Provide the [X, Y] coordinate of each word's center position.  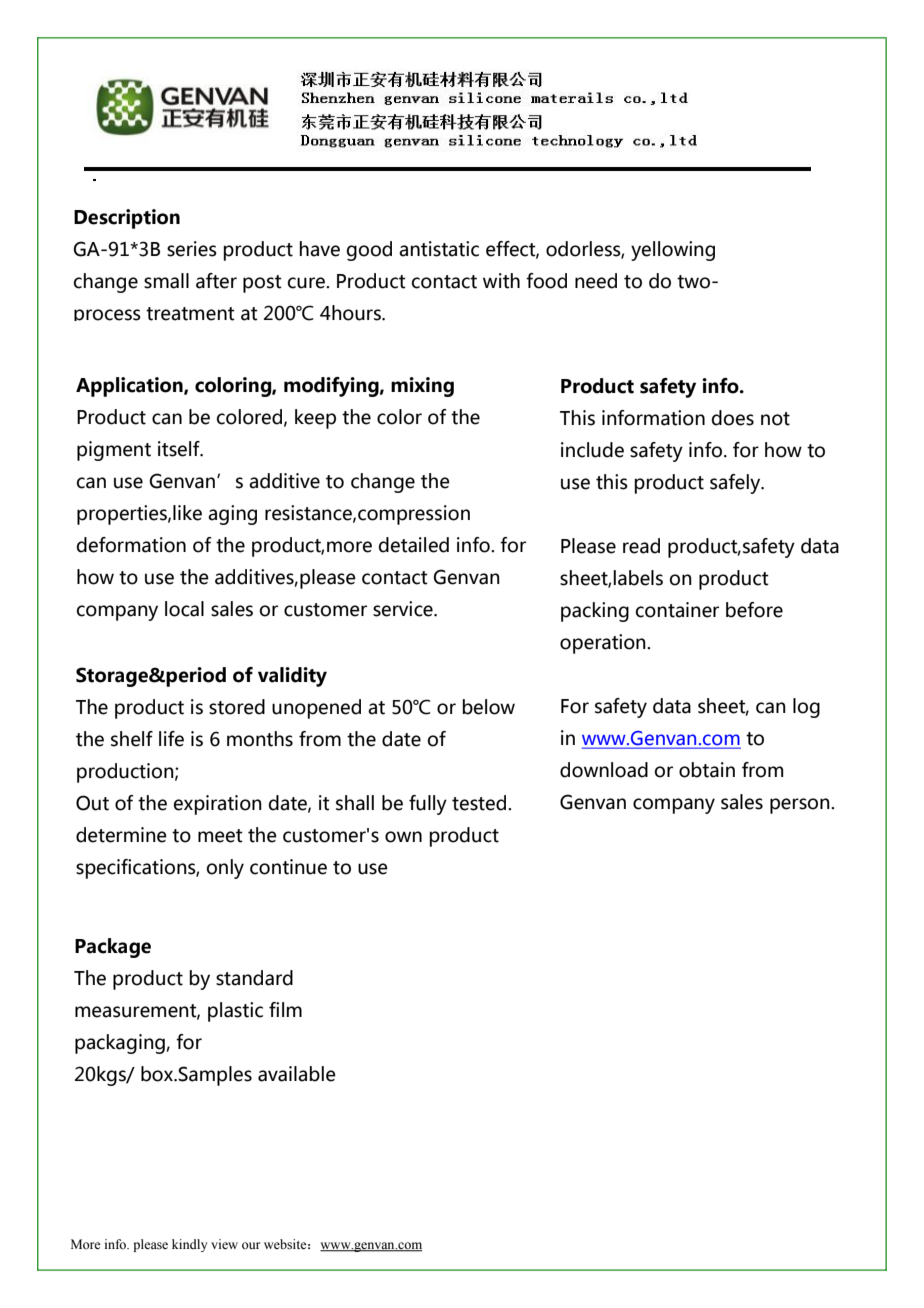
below [488, 707]
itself [180, 449]
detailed [414, 545]
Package [113, 948]
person [801, 806]
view [224, 1244]
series [192, 249]
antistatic [439, 249]
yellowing [673, 251]
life [171, 739]
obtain [707, 770]
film [285, 1009]
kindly [189, 1245]
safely [736, 484]
